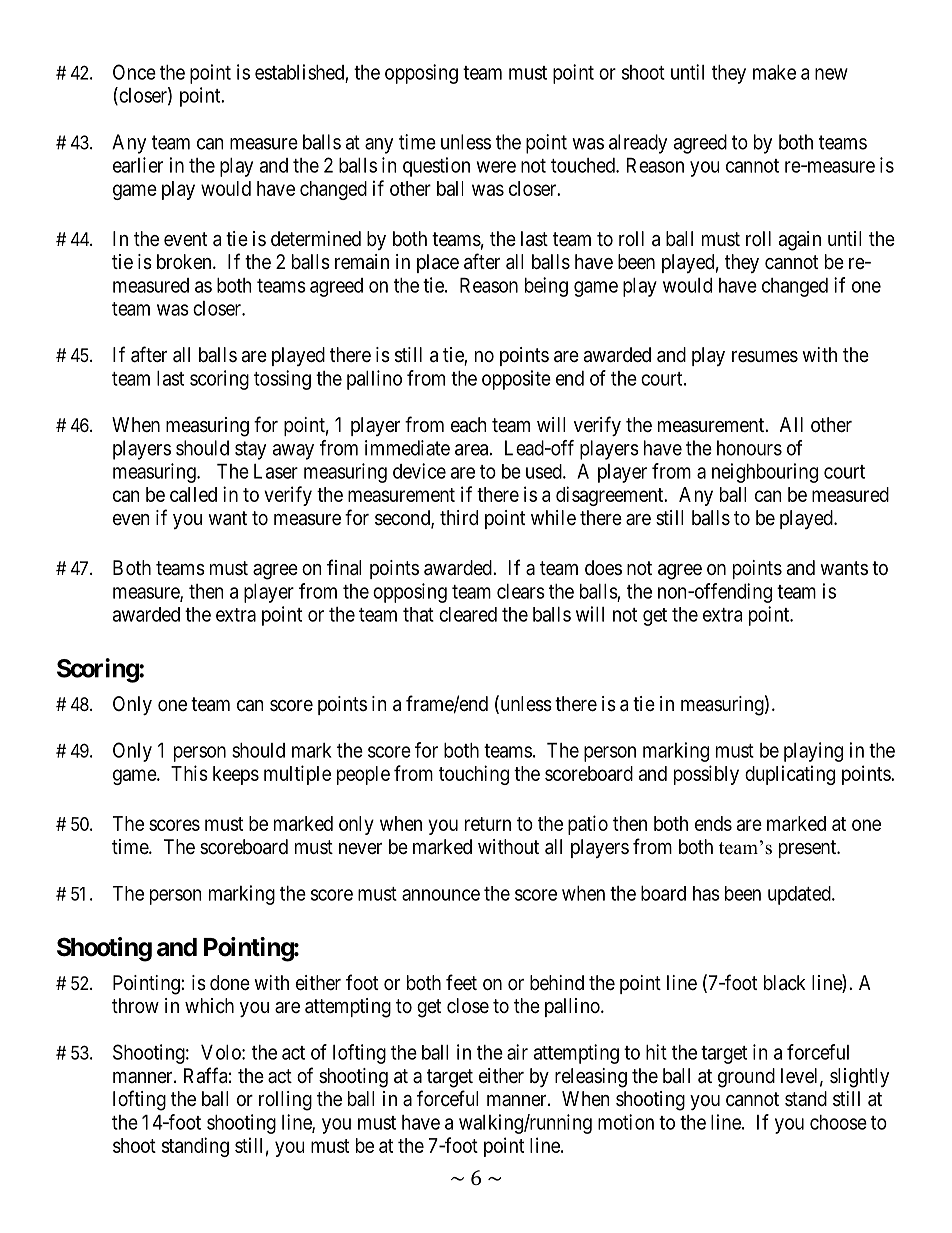 Image resolution: width=952 pixels, height=1233 pixels. Describe the element at coordinates (809, 849) in the screenshot. I see `present` at that location.
